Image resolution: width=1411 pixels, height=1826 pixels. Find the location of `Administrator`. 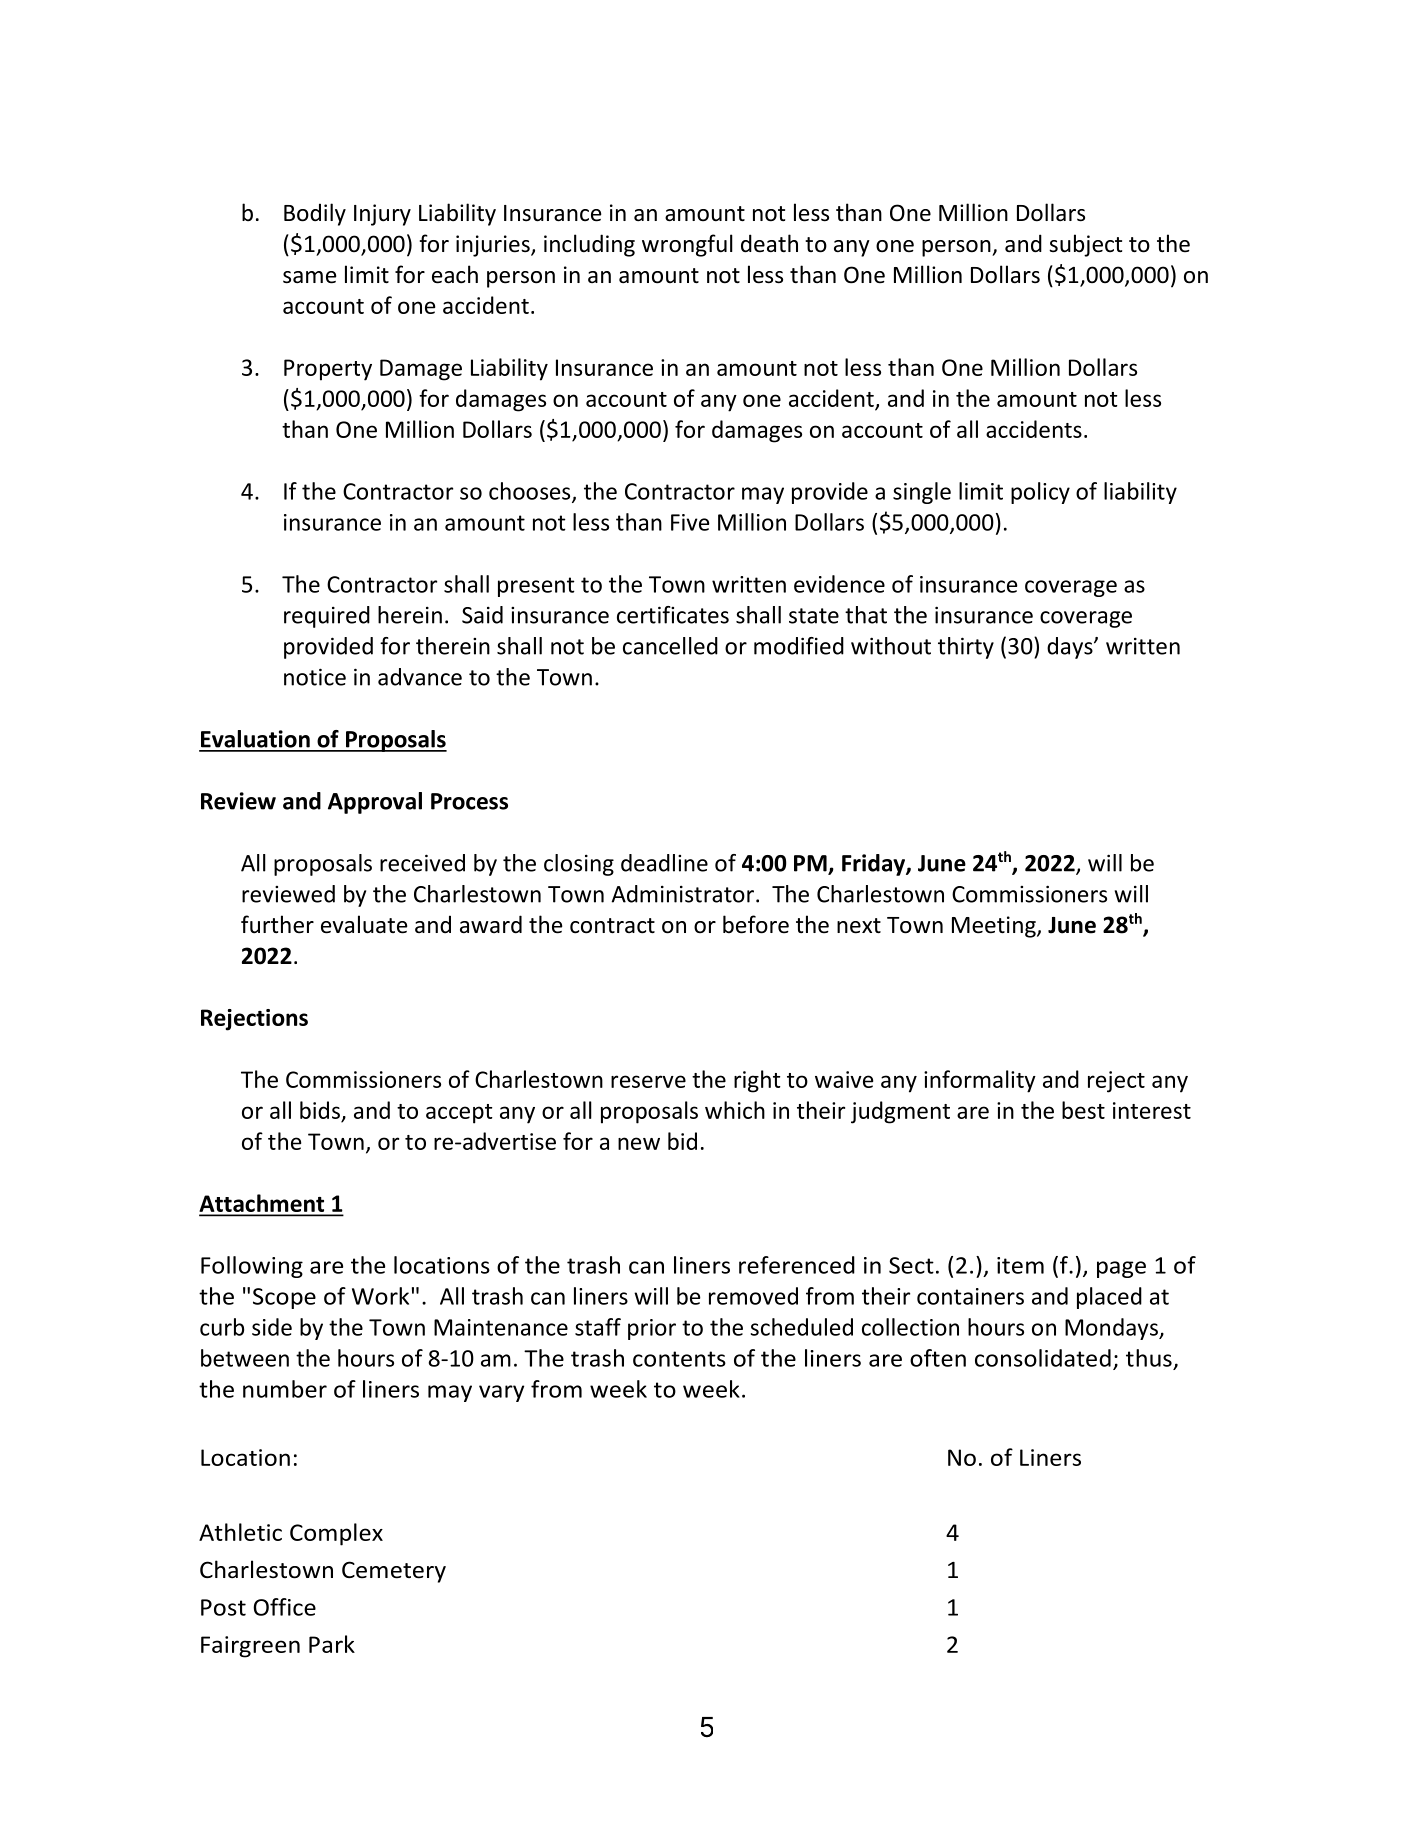

Administrator is located at coordinates (682, 894).
